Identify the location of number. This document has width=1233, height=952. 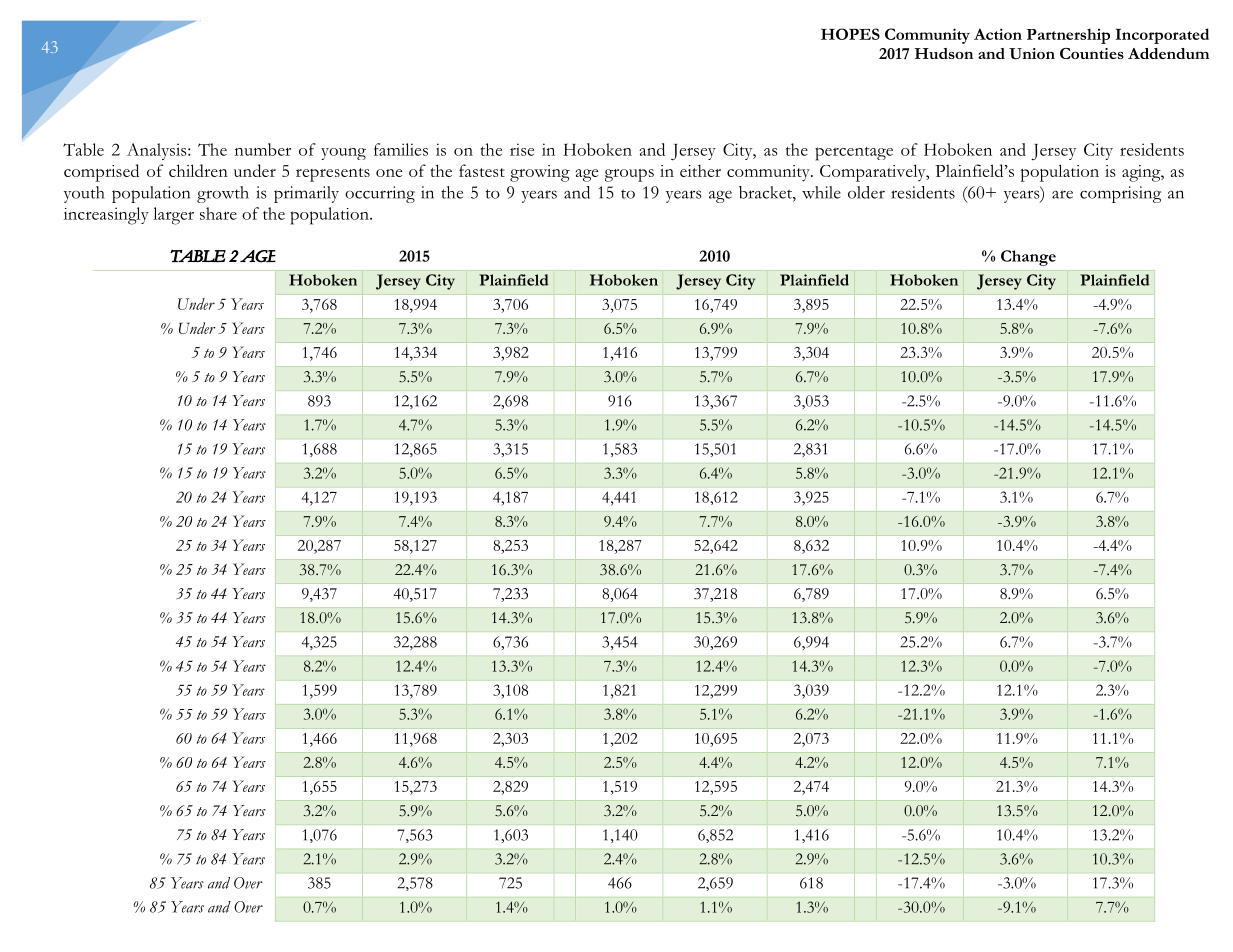
(263, 149).
